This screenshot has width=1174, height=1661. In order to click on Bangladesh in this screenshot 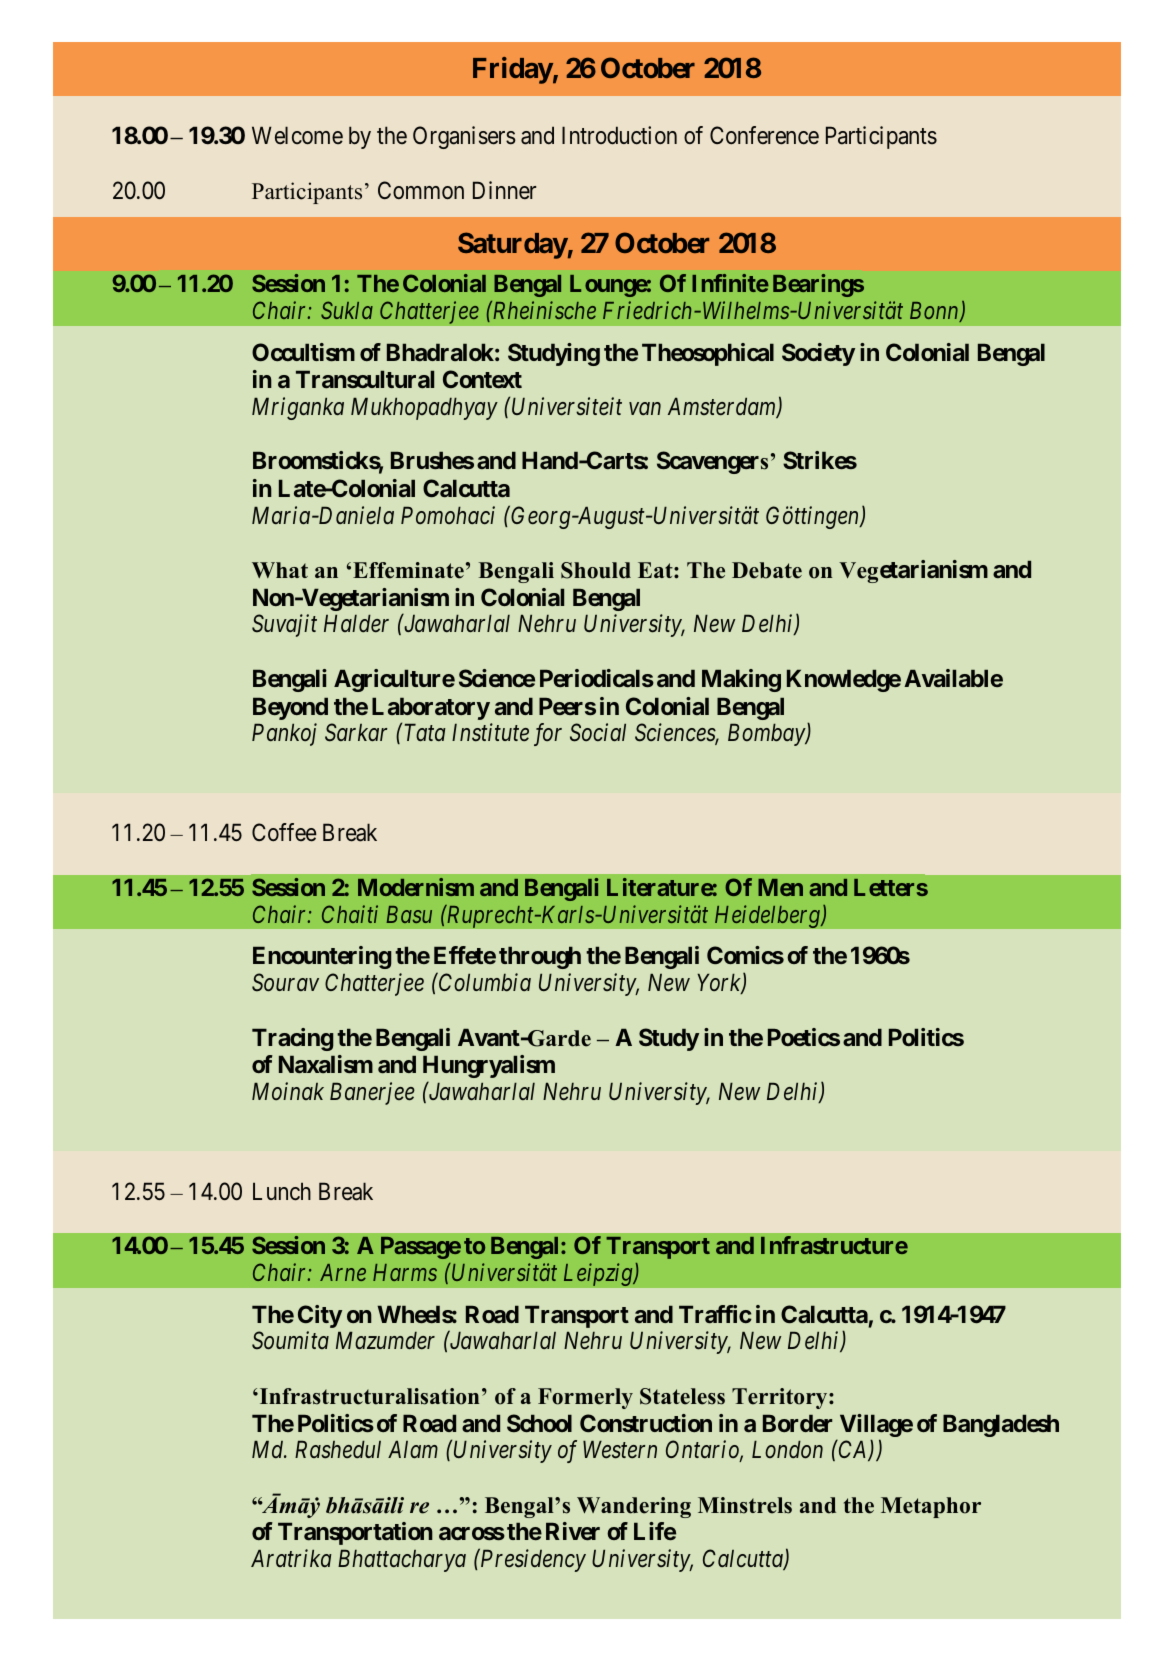, I will do `click(1001, 1425)`.
